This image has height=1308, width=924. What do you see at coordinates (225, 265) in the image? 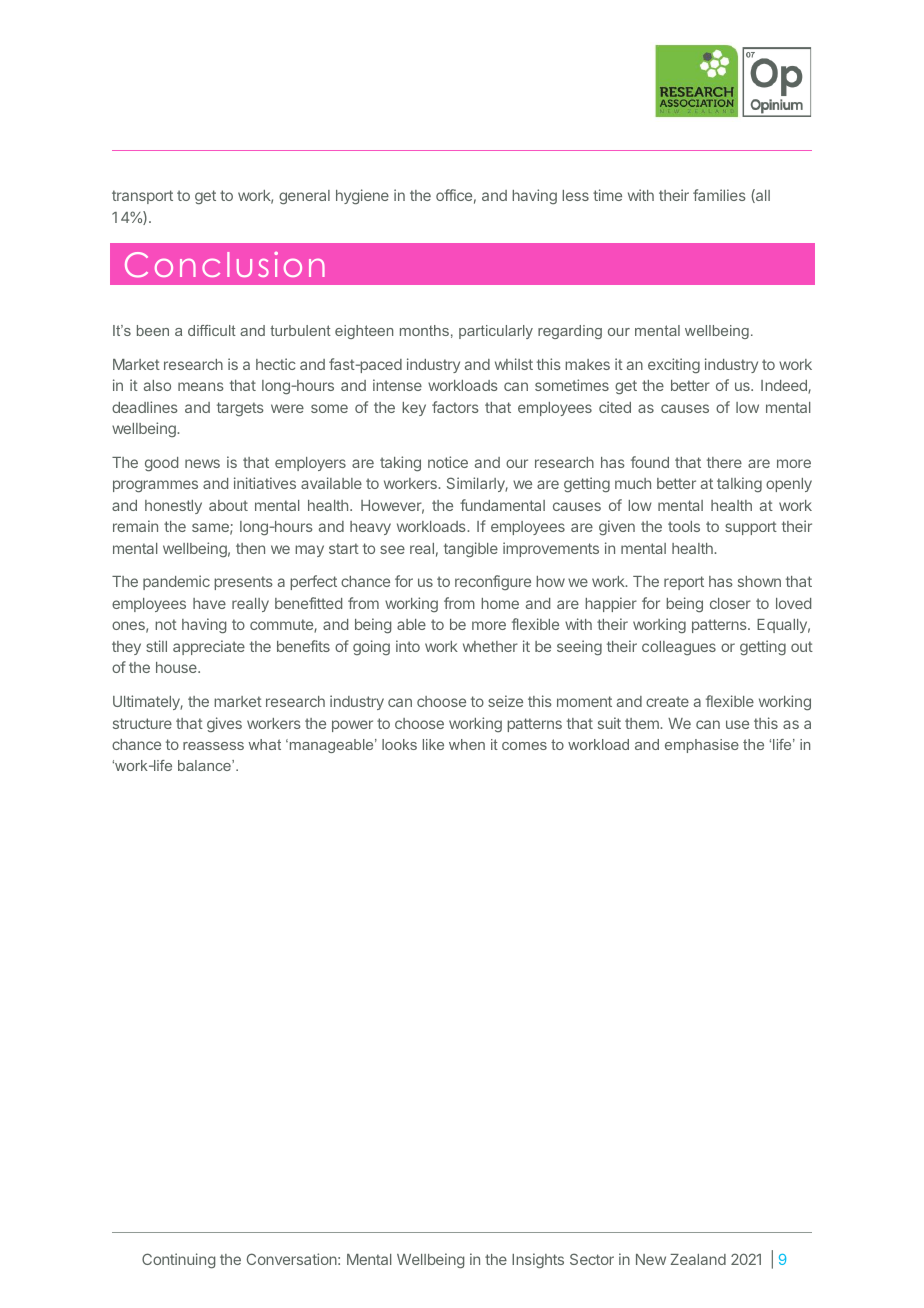
I see `Conclusion` at bounding box center [225, 265].
